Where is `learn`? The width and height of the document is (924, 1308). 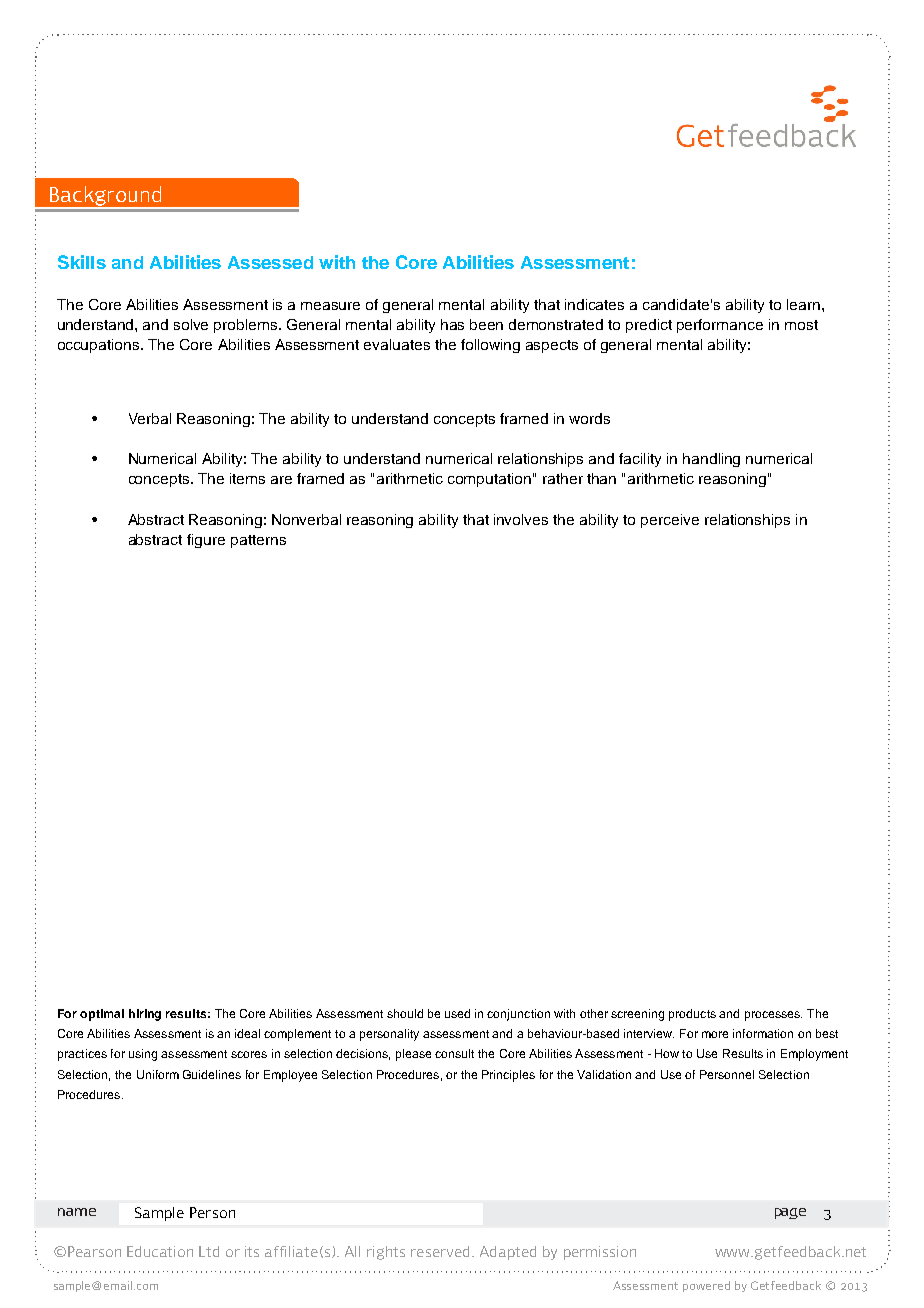 learn is located at coordinates (805, 304).
